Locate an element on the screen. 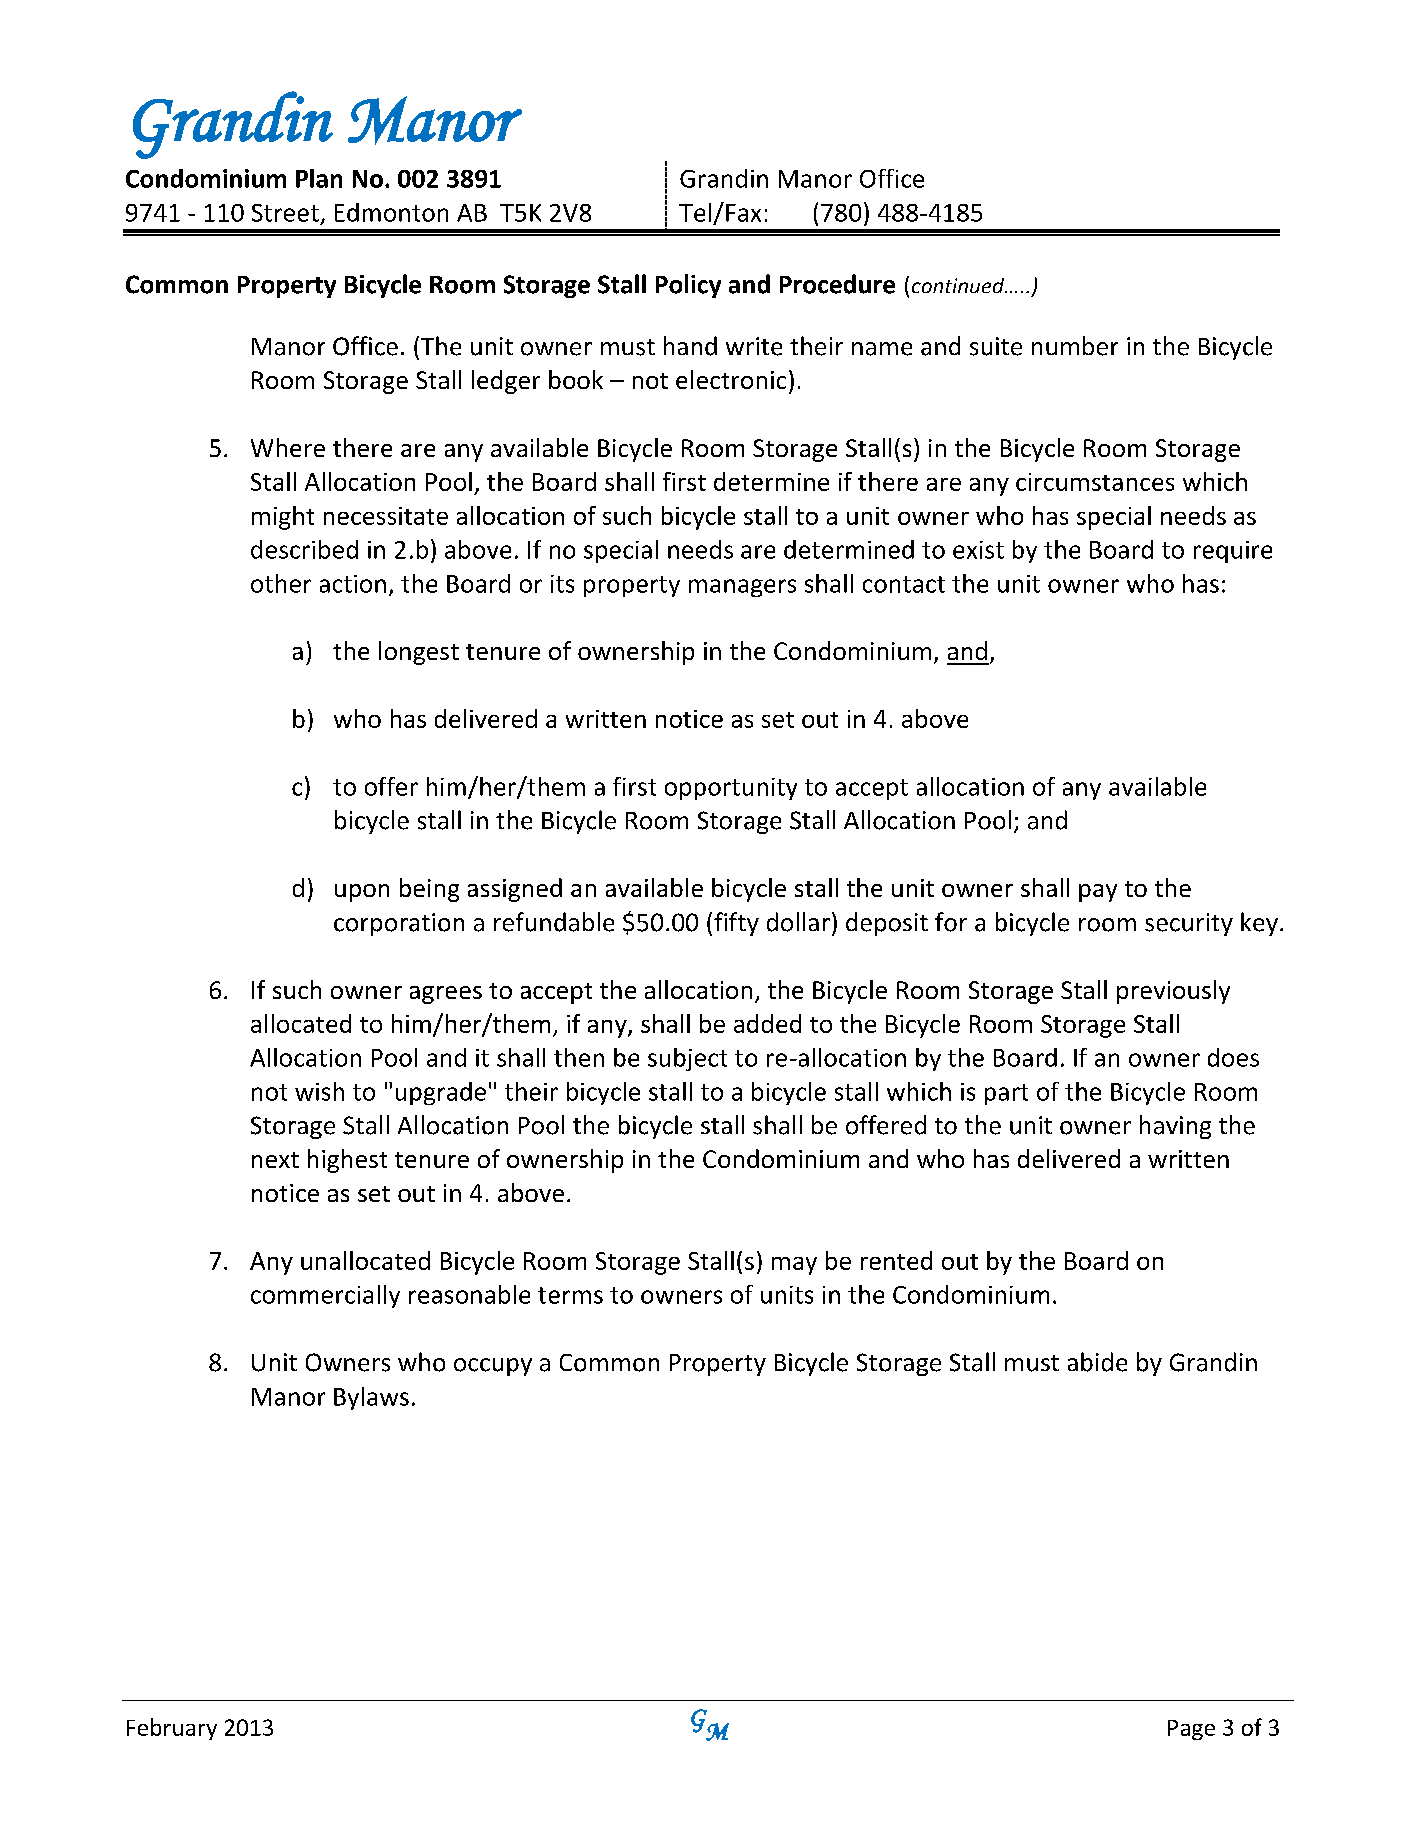 The width and height of the screenshot is (1415, 1831). previously is located at coordinates (1173, 992).
